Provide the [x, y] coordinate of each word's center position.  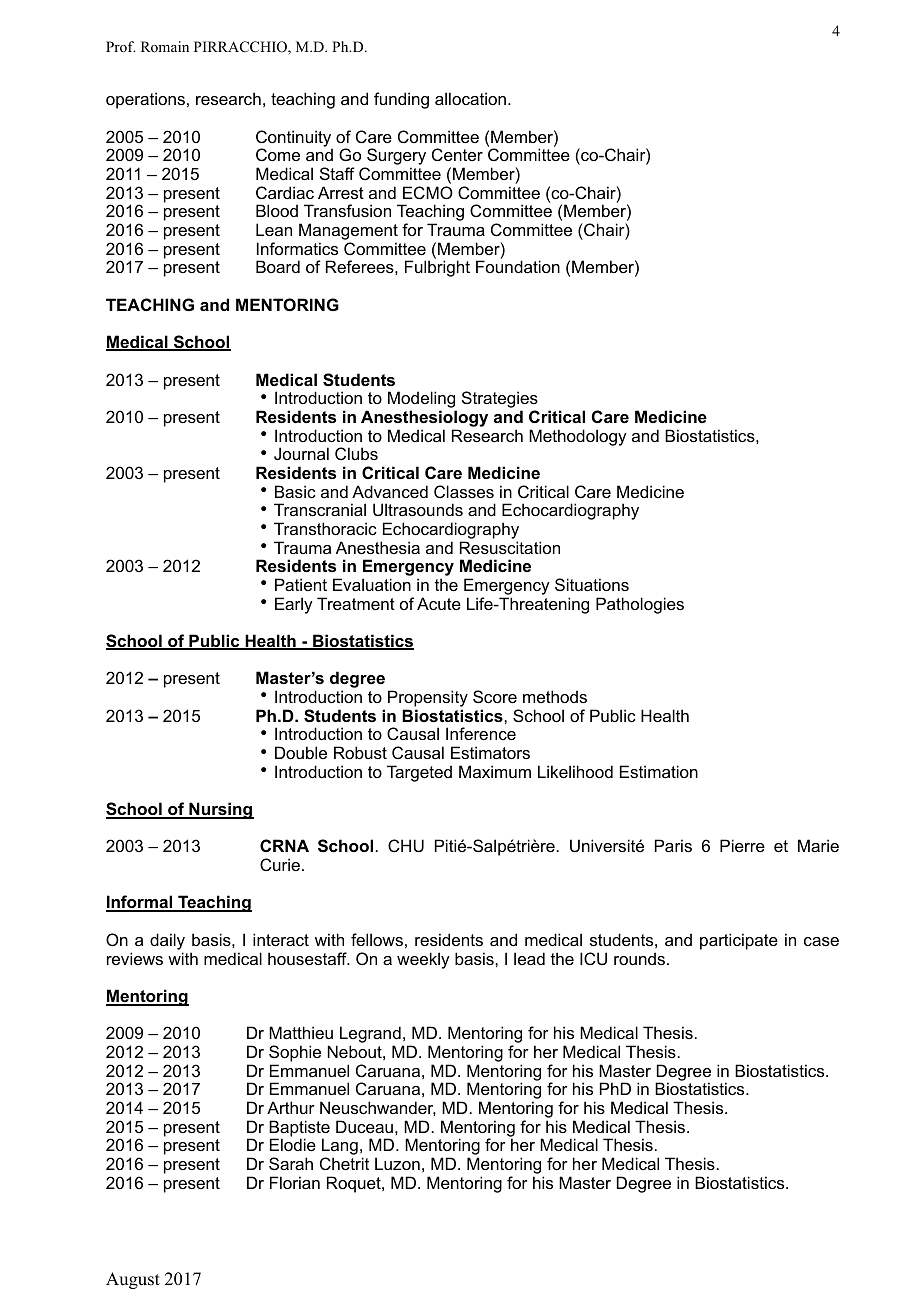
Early [294, 605]
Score [495, 696]
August [133, 1280]
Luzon [397, 1163]
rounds [639, 958]
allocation [472, 98]
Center [457, 154]
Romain [165, 46]
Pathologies [640, 605]
